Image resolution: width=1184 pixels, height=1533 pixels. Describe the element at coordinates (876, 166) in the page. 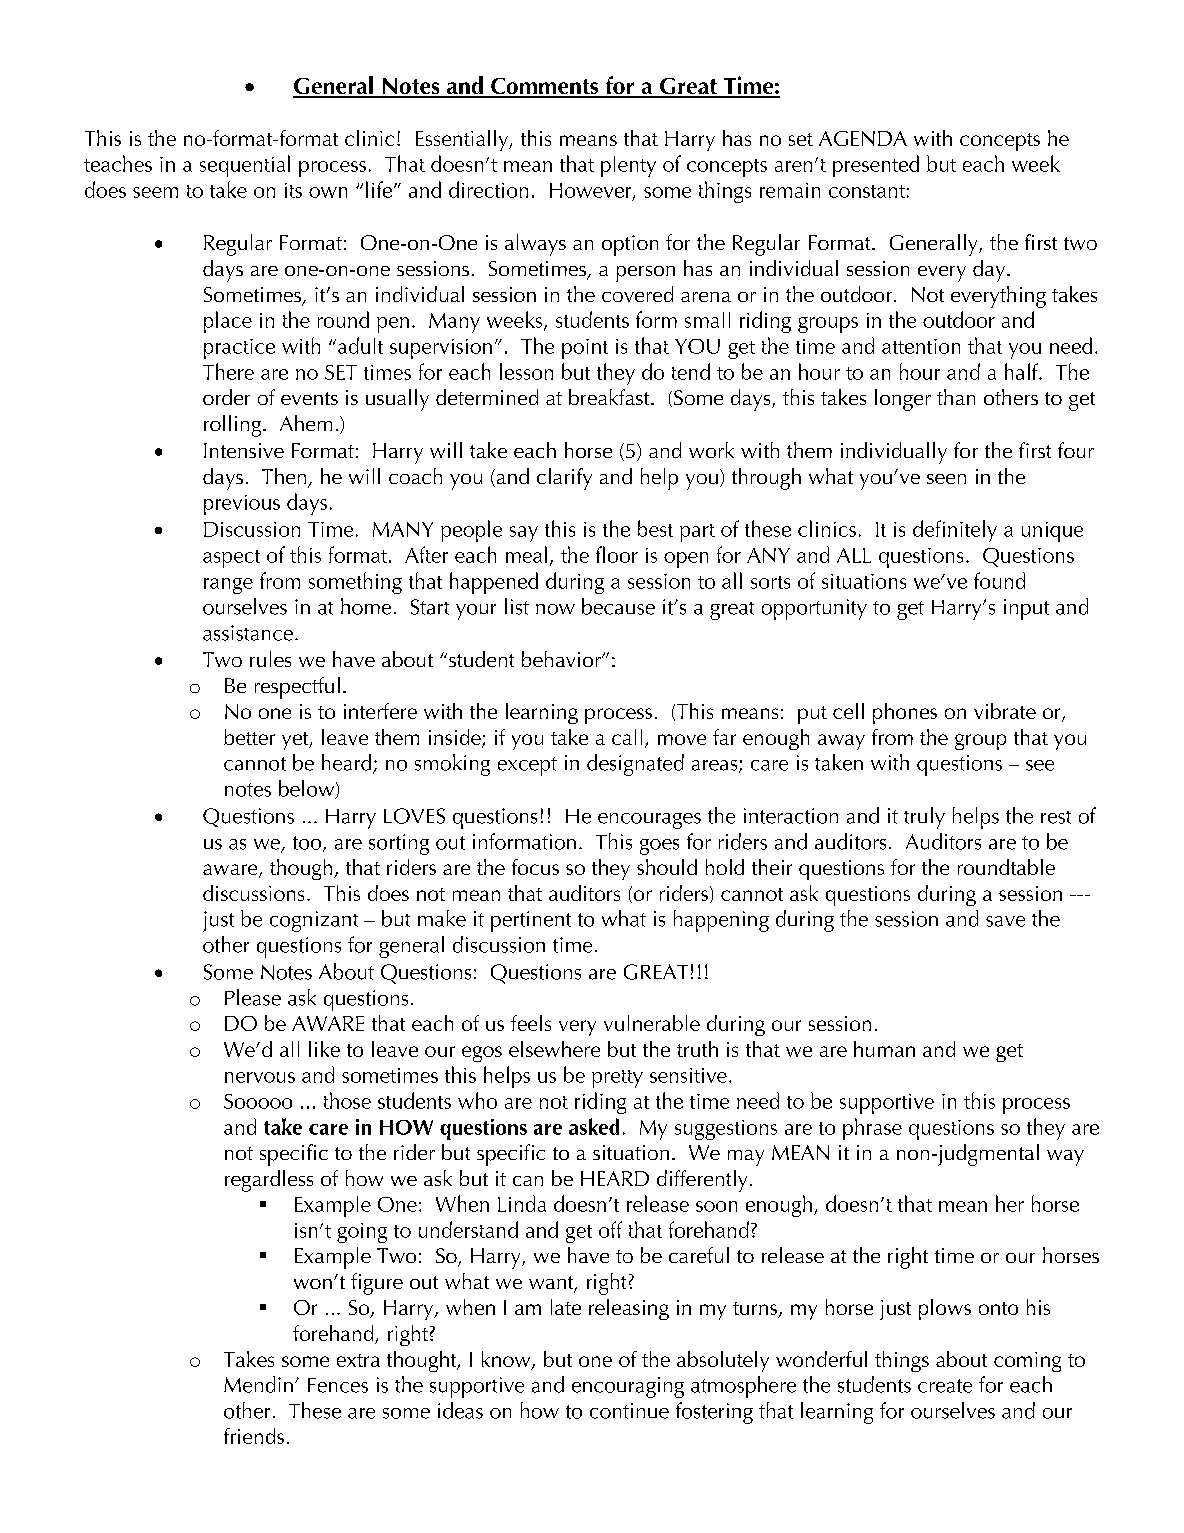

I see `presented` at that location.
